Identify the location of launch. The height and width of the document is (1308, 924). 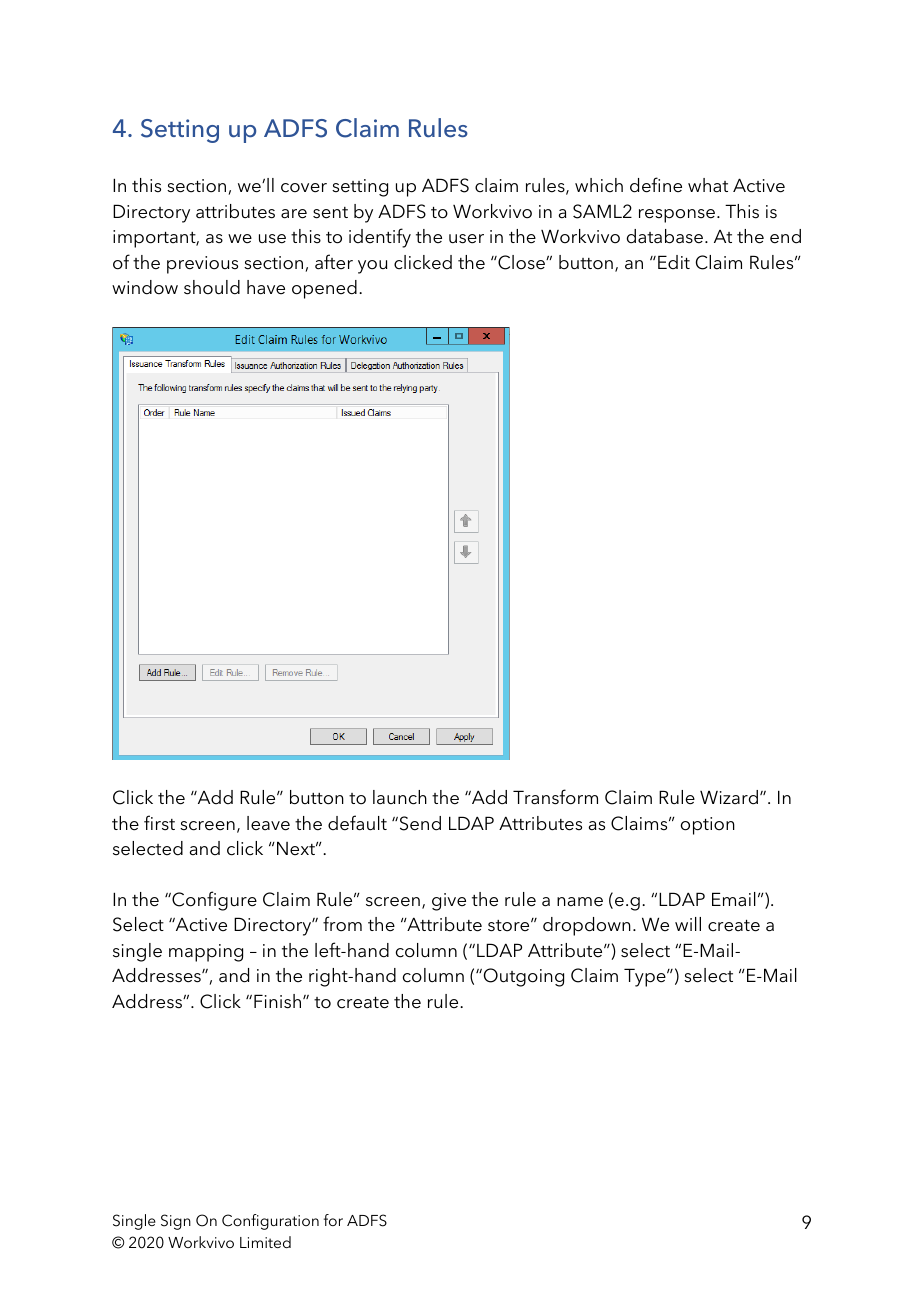
(400, 797).
